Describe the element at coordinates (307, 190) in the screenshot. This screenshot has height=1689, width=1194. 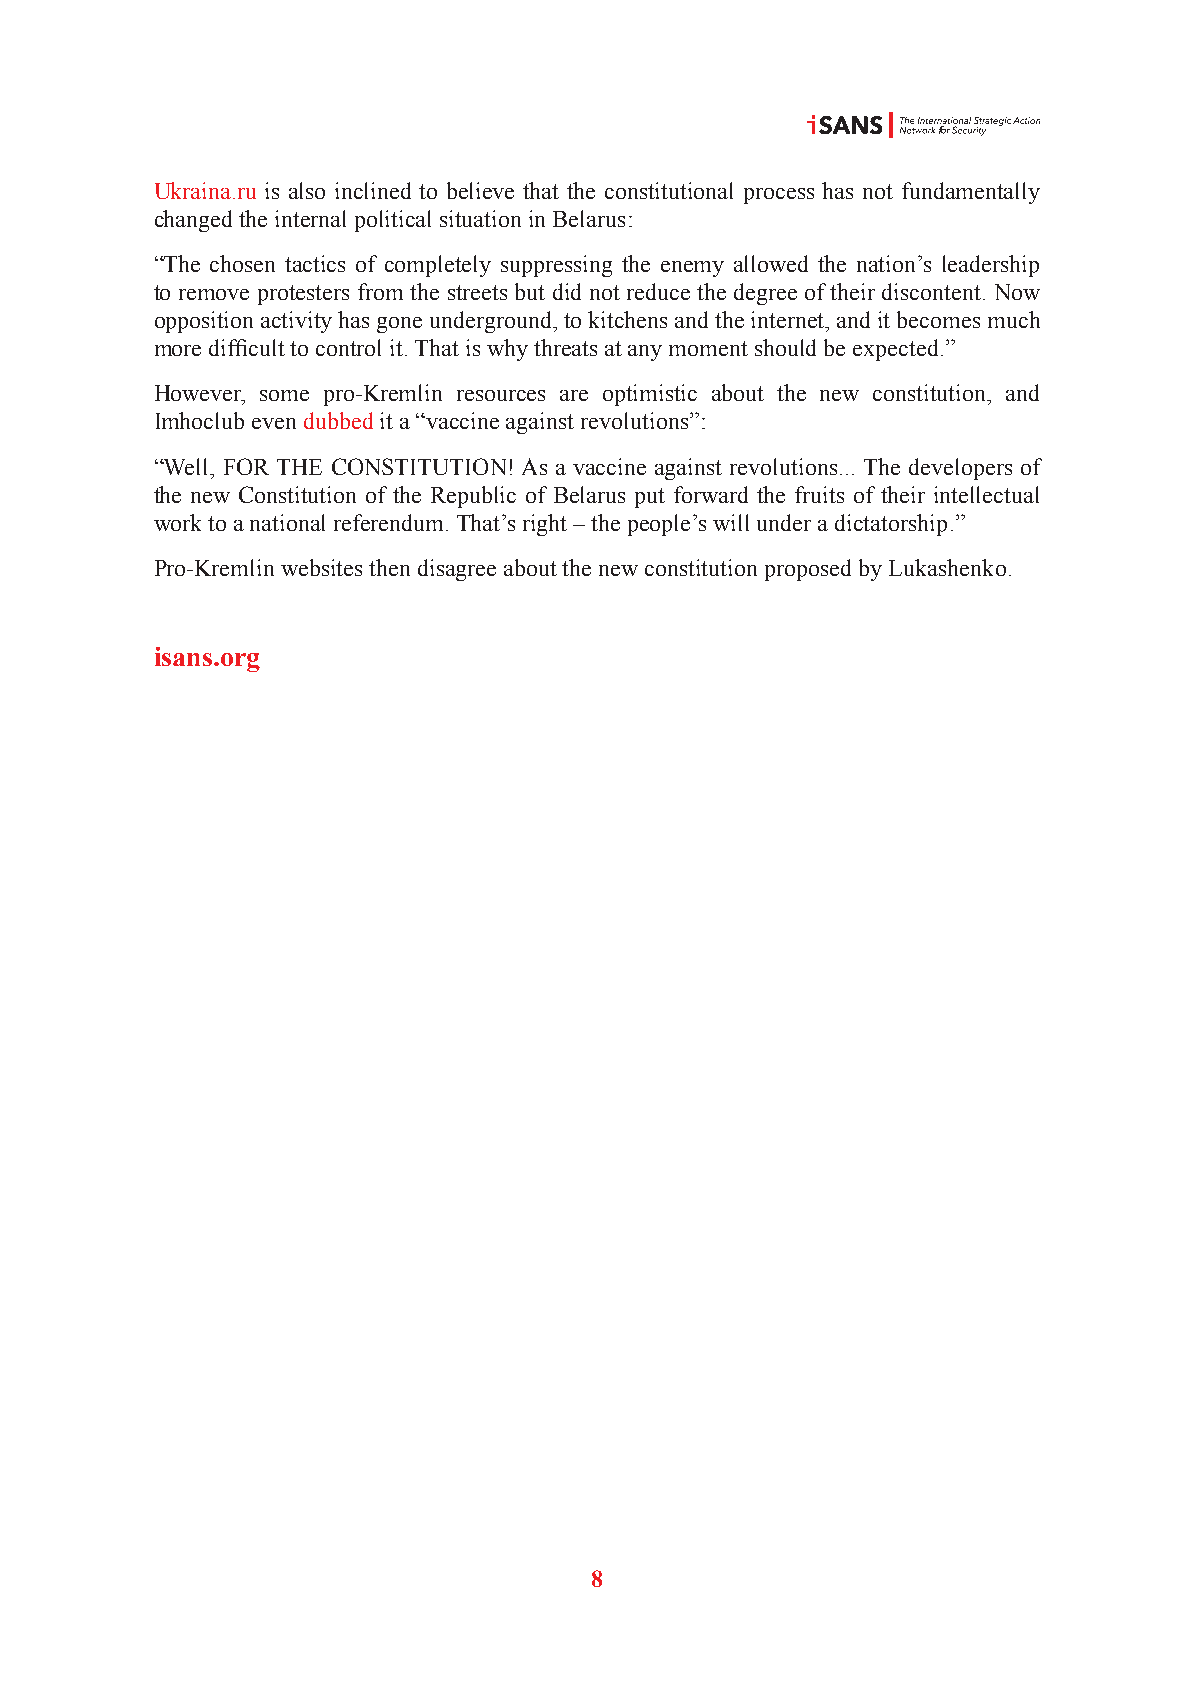
I see `also` at that location.
